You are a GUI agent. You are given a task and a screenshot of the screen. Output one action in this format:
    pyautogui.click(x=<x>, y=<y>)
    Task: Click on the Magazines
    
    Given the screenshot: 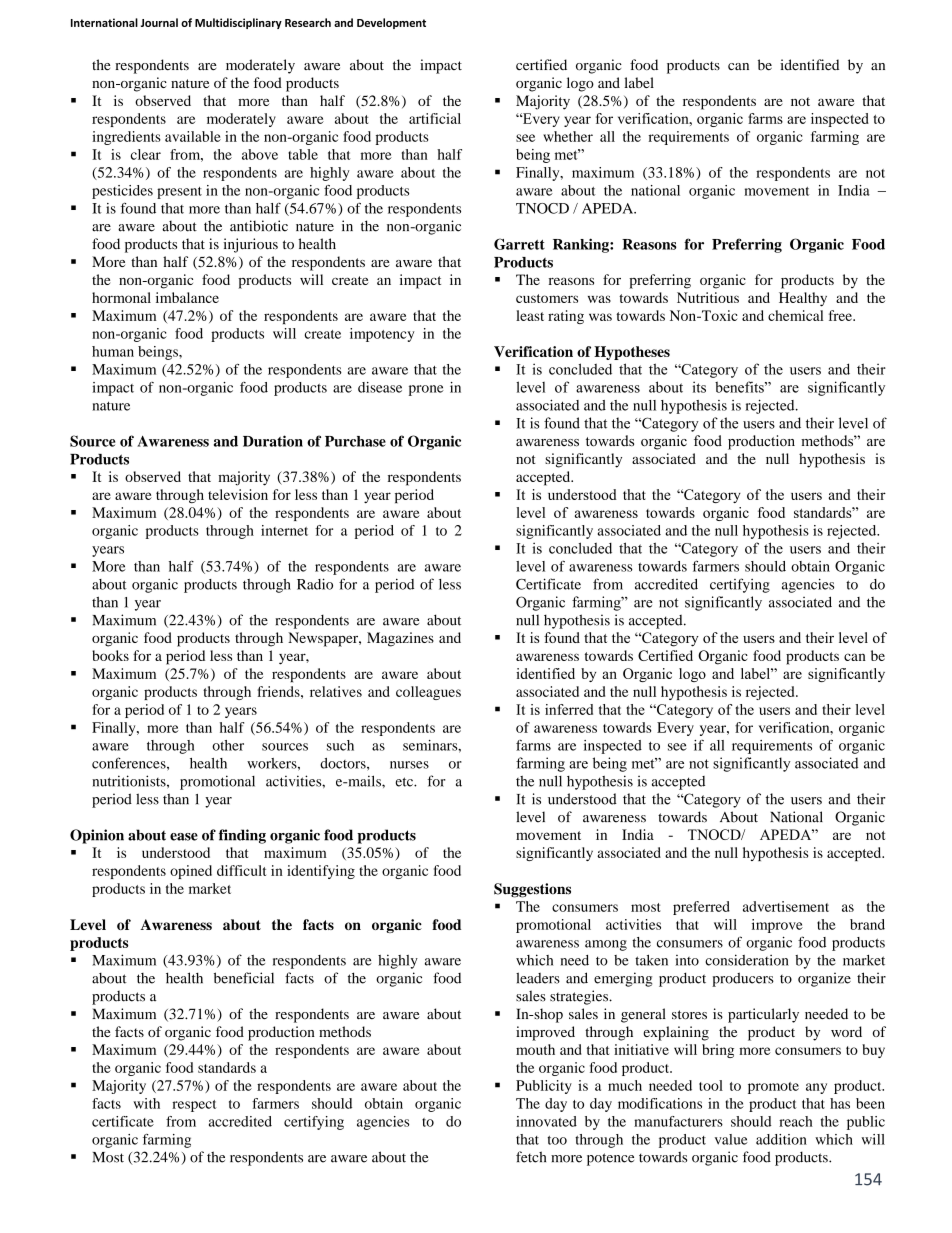 What is the action you would take?
    pyautogui.click(x=400, y=639)
